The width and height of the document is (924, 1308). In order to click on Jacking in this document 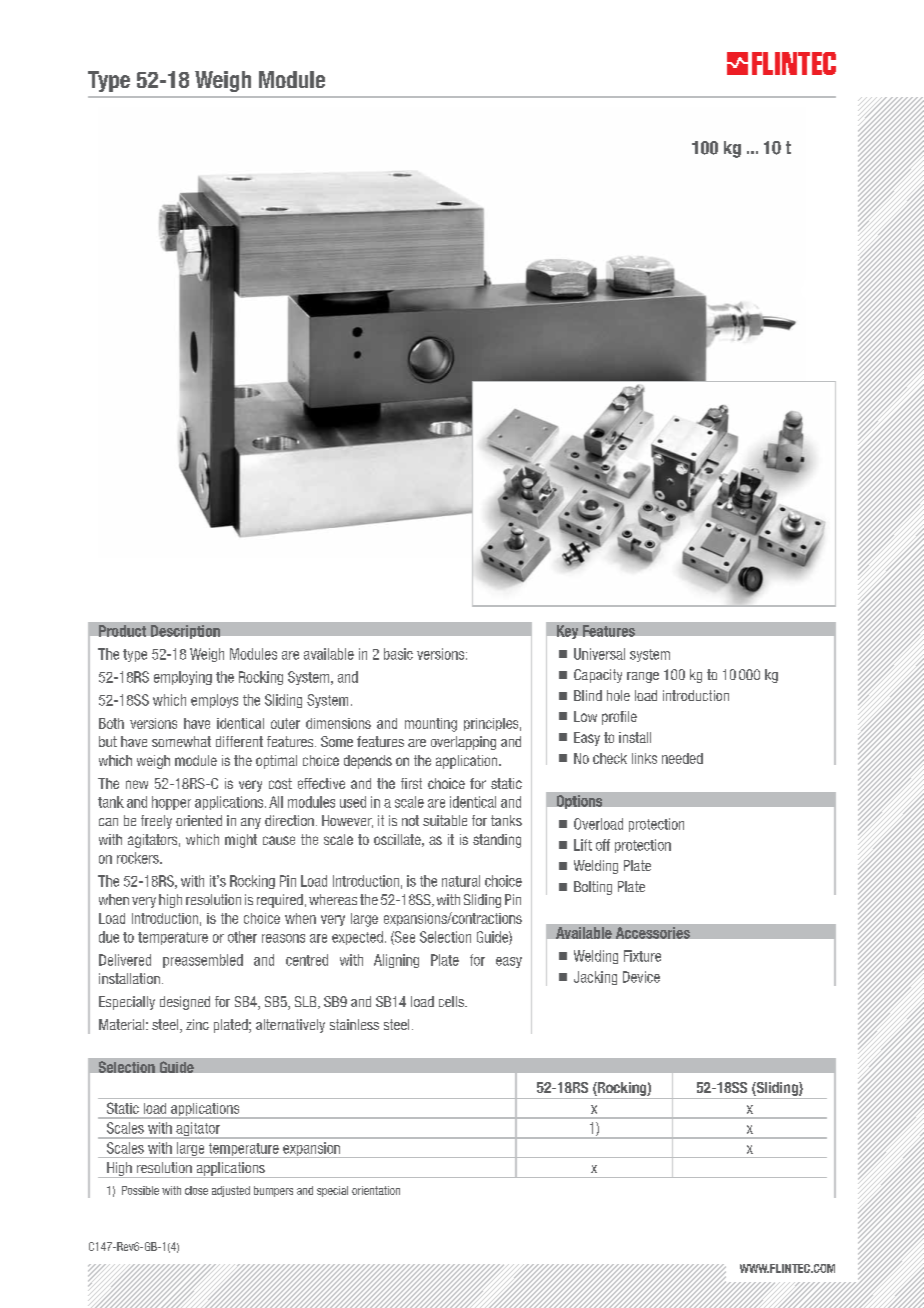, I will do `click(595, 978)`.
